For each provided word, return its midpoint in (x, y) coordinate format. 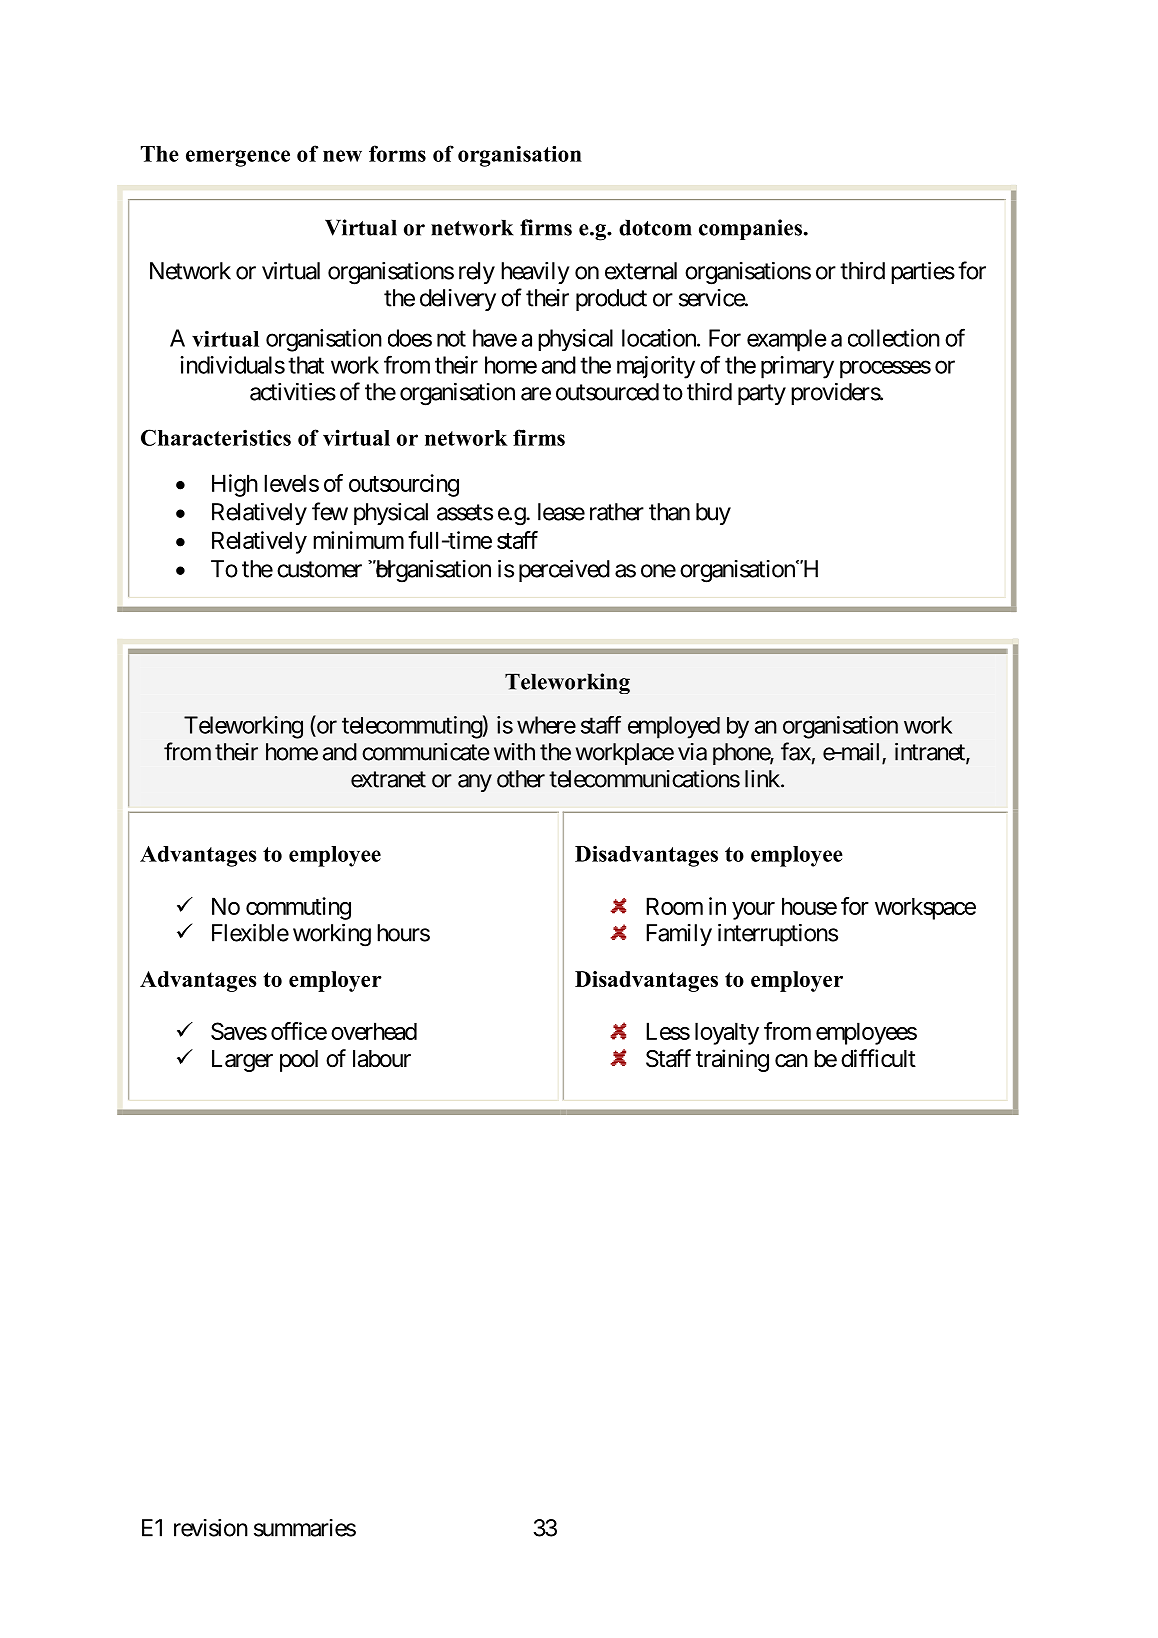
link (763, 779)
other (521, 779)
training (732, 1060)
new (342, 156)
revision (211, 1528)
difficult (878, 1058)
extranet (388, 779)
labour (382, 1059)
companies (750, 229)
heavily (535, 273)
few (330, 511)
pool (299, 1061)
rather (617, 512)
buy (713, 514)
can (791, 1061)
